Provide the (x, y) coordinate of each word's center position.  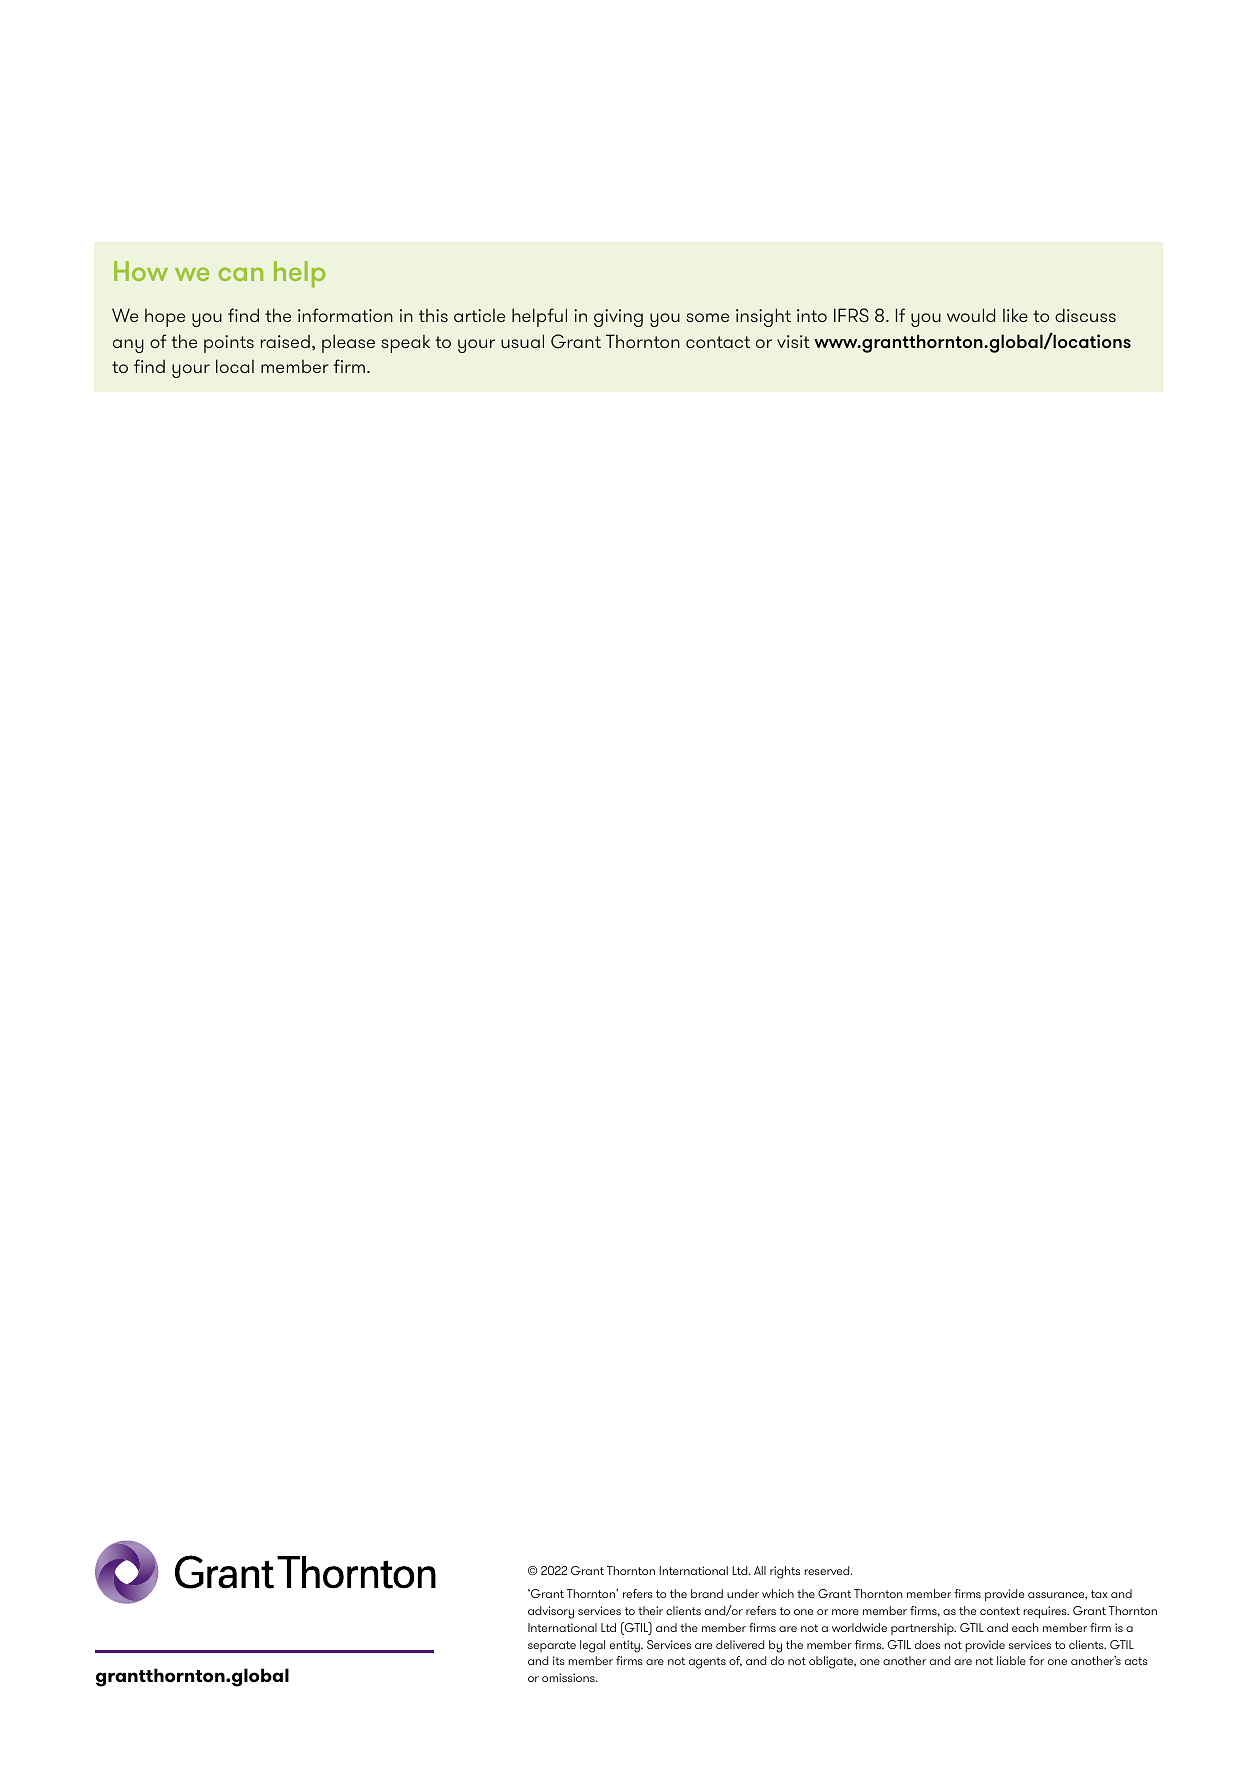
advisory (551, 1612)
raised (285, 341)
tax (1099, 1594)
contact (718, 342)
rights (785, 1572)
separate (552, 1646)
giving (618, 318)
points (229, 344)
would (971, 315)
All (760, 1570)
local (235, 366)
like (1015, 315)
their (650, 1610)
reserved (828, 1570)
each (1025, 1627)
